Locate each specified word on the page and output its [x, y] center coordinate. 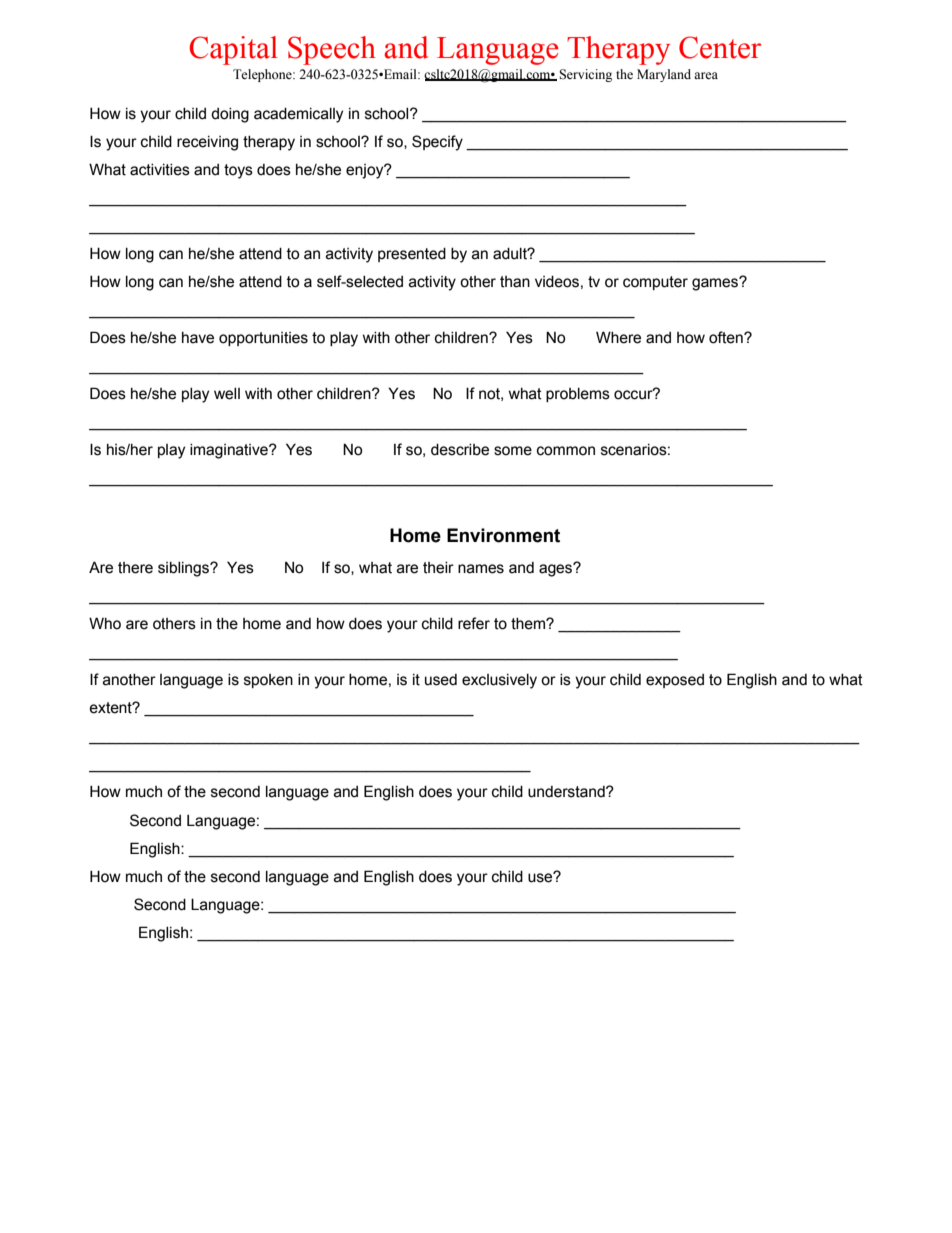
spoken [268, 681]
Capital [233, 50]
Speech [332, 50]
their [438, 568]
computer [655, 283]
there [135, 568]
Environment [503, 535]
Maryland [664, 75]
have [198, 338]
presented [412, 255]
